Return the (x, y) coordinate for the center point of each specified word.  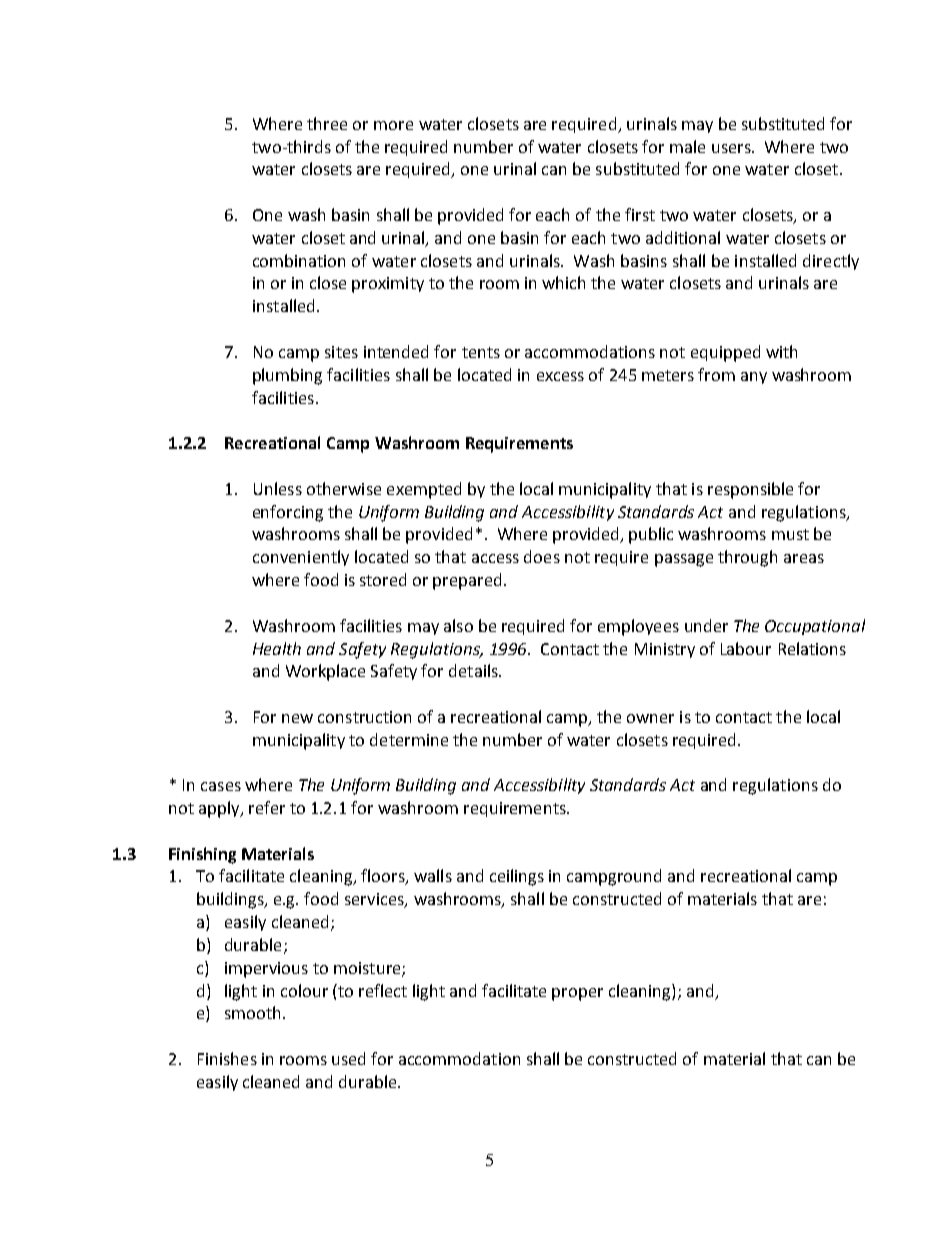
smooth (252, 1012)
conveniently (301, 558)
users (732, 148)
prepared (467, 581)
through (747, 558)
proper (577, 994)
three (327, 123)
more (393, 125)
